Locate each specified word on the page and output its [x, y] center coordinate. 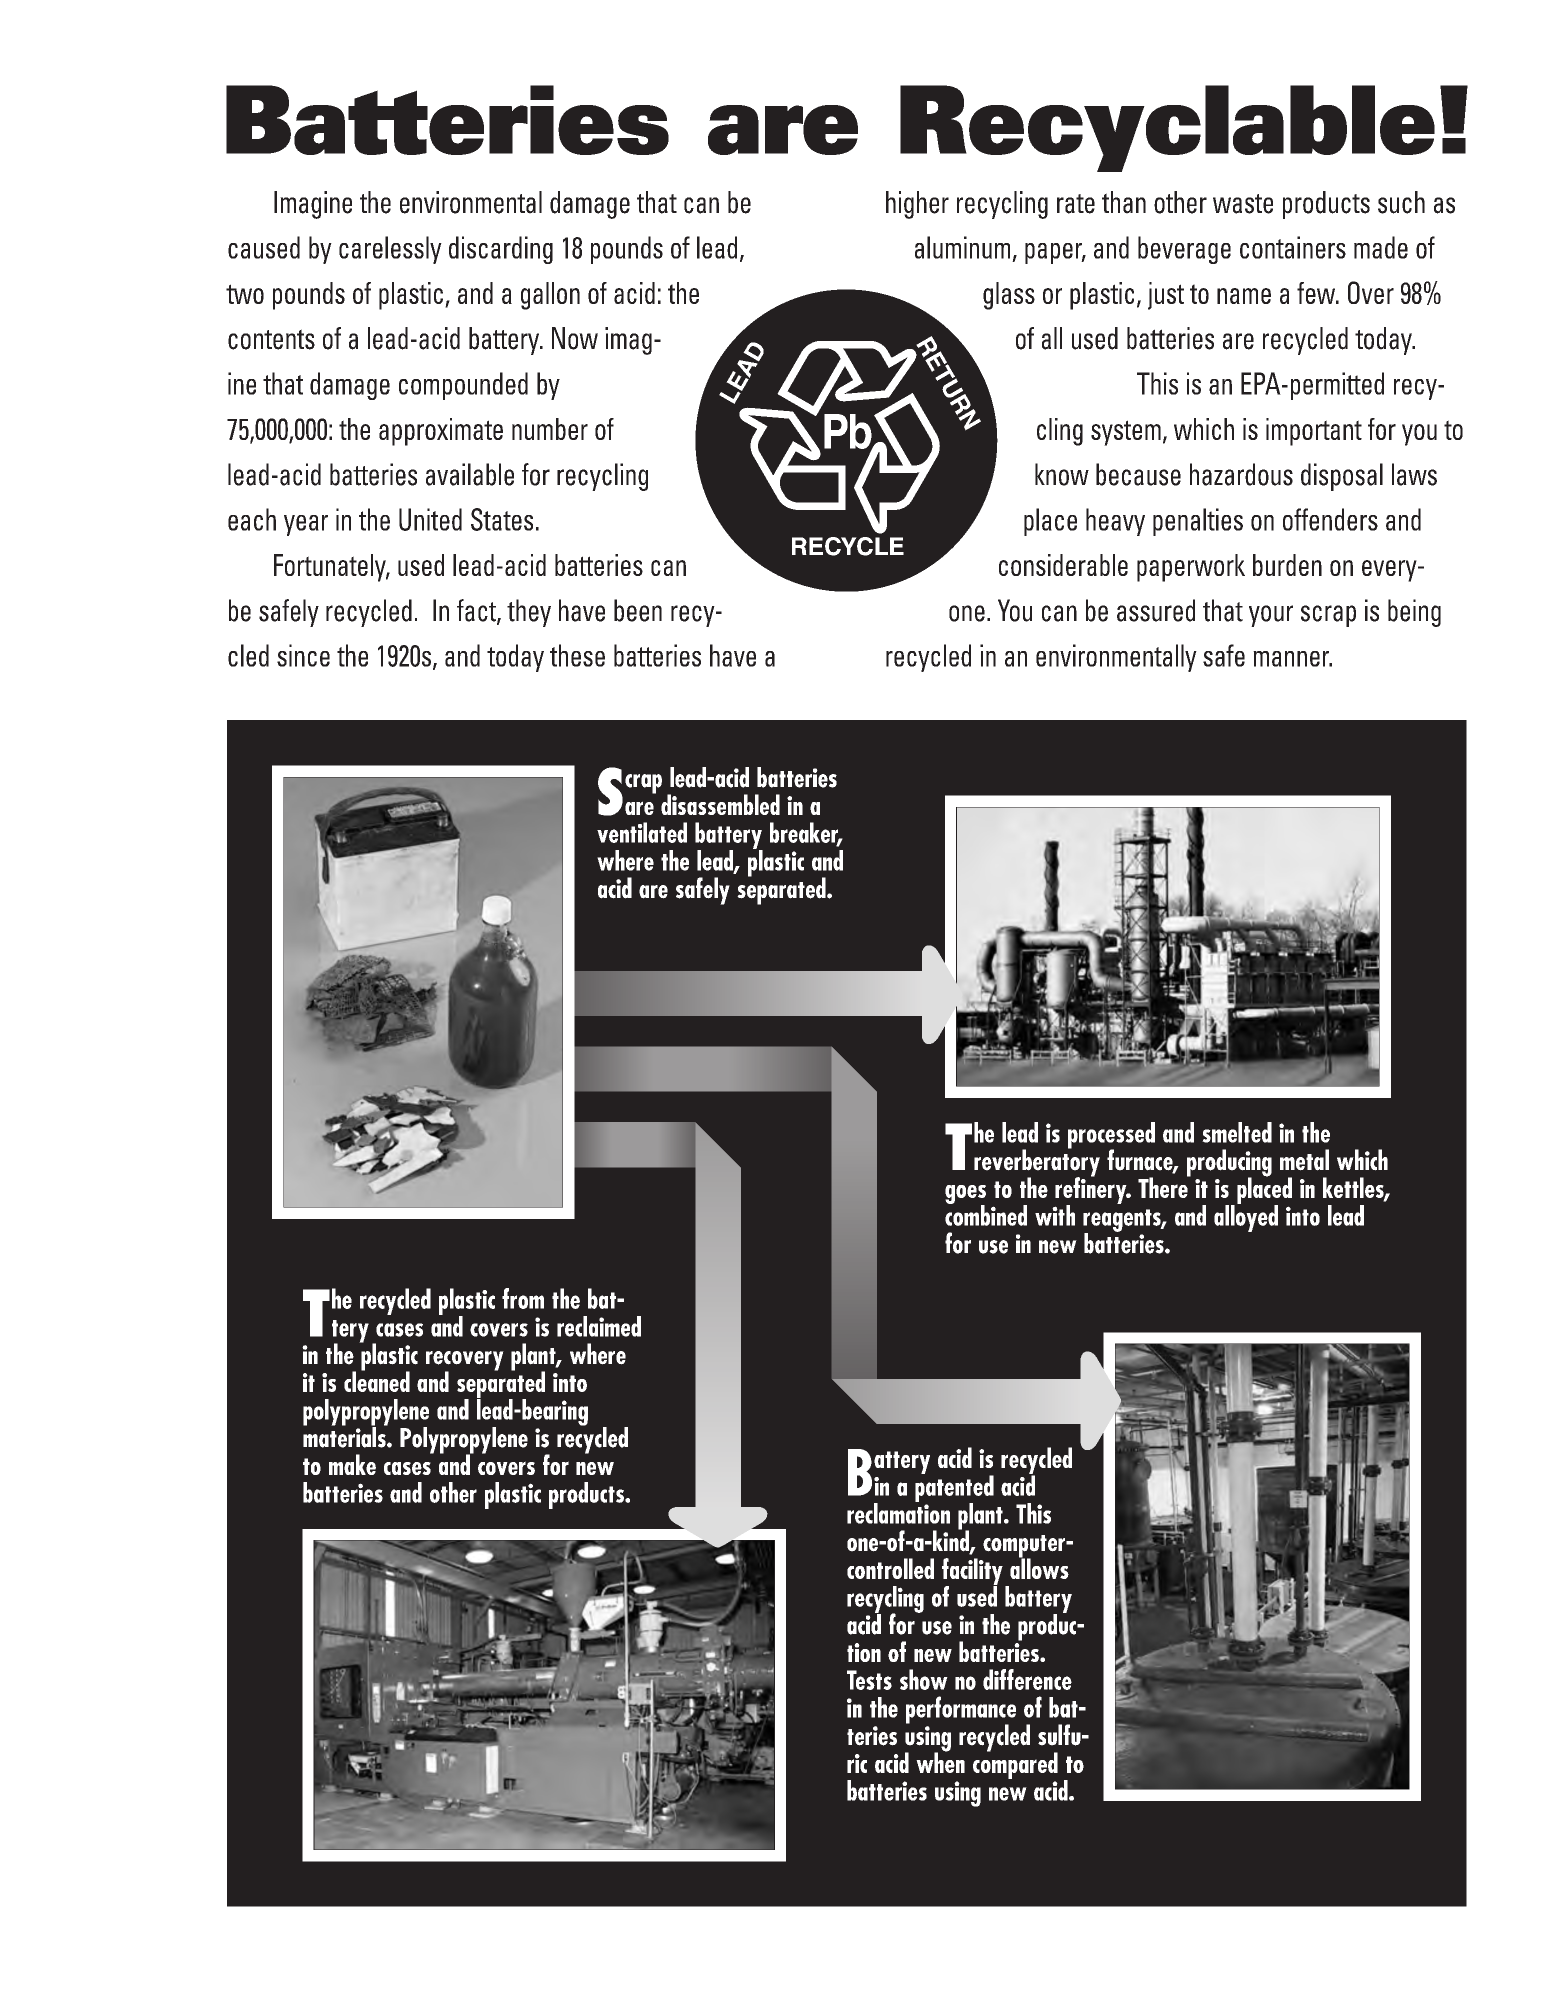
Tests [869, 1680]
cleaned [377, 1380]
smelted [1237, 1132]
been [638, 610]
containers [1293, 247]
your [1271, 616]
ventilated [642, 832]
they [529, 613]
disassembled [720, 804]
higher [917, 205]
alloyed [1246, 1217]
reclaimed [599, 1326]
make [352, 1464]
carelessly [390, 250]
